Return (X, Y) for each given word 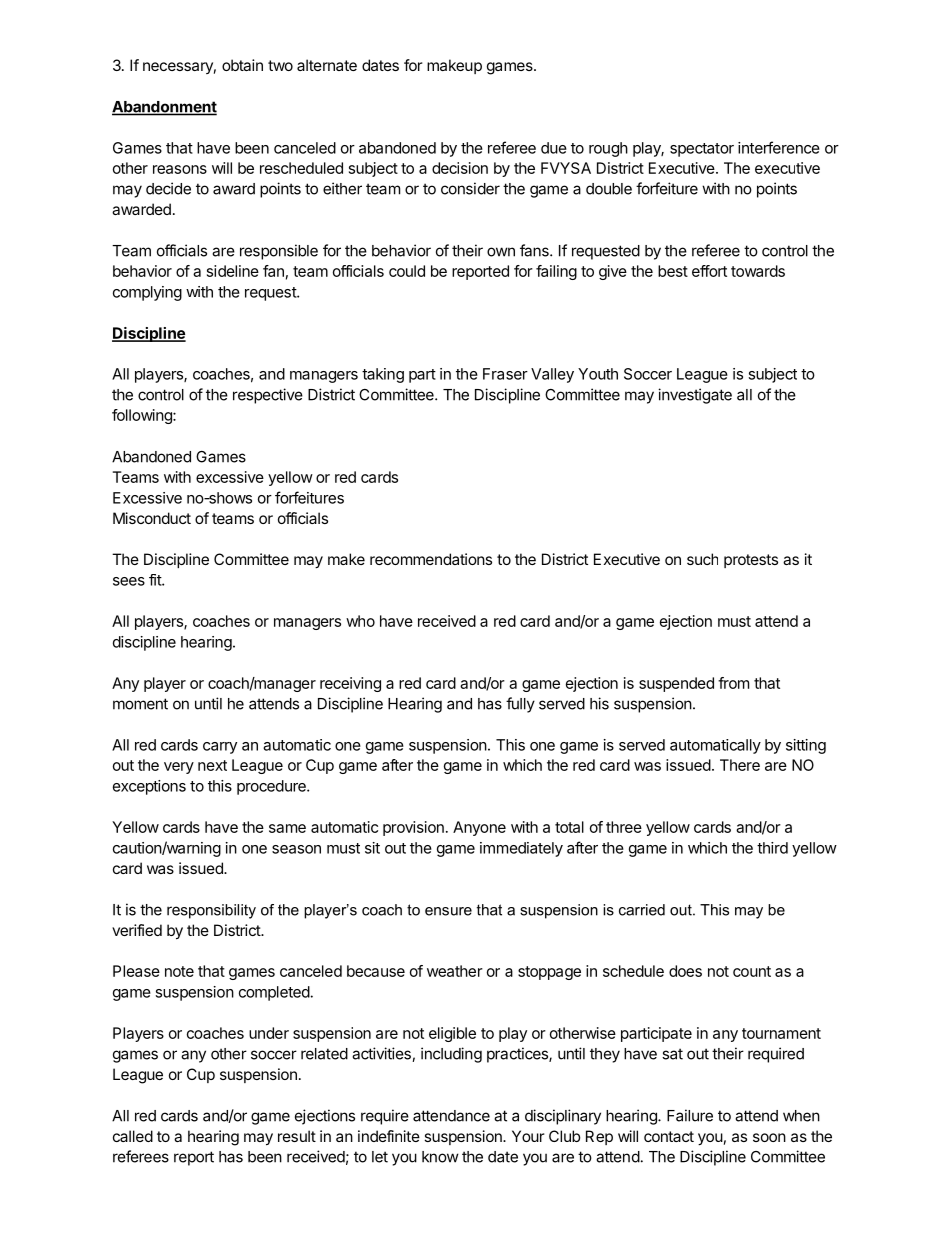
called (133, 1136)
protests (751, 561)
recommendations (431, 559)
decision (460, 168)
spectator (702, 150)
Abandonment (164, 108)
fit (156, 580)
